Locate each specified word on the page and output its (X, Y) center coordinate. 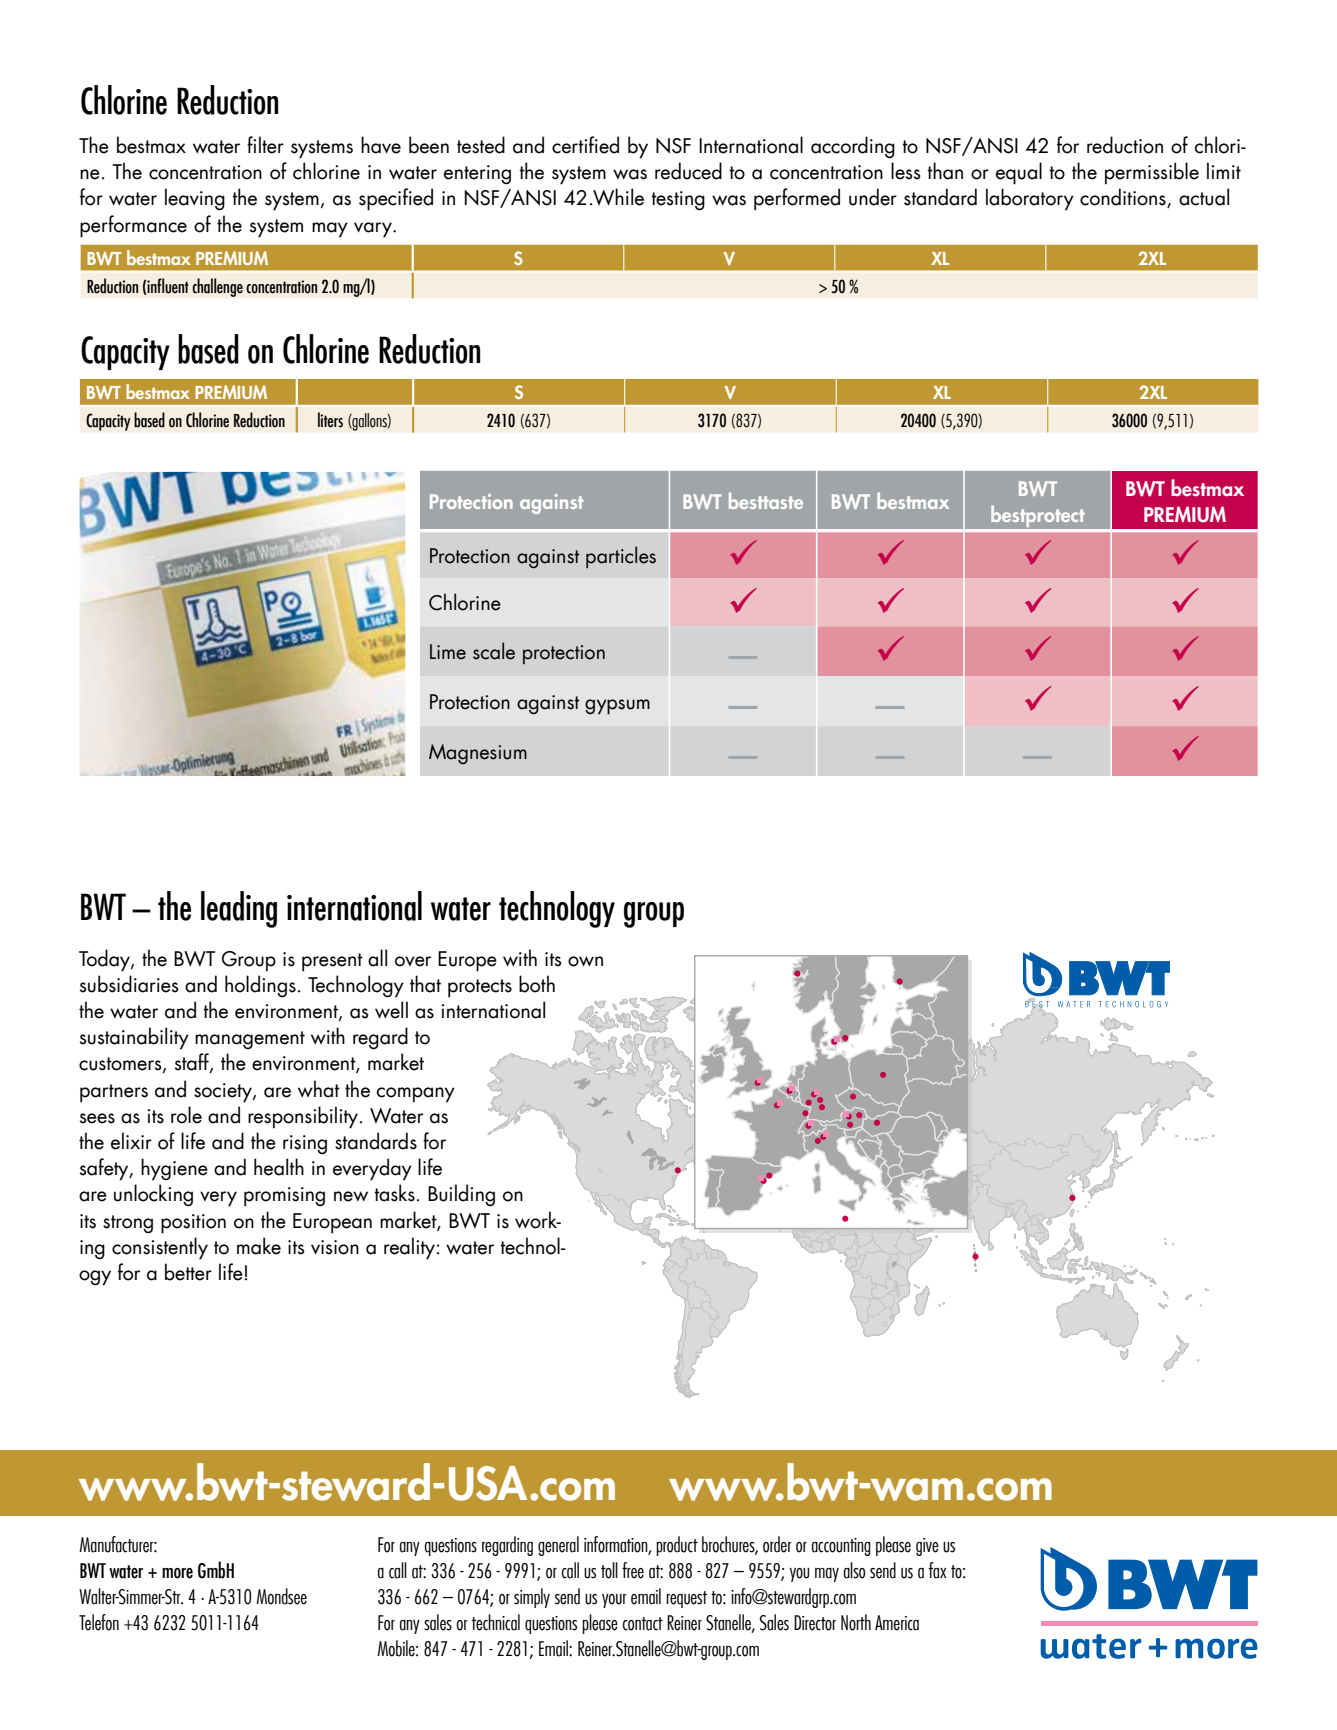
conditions (1124, 198)
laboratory (1030, 199)
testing (678, 201)
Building (461, 1195)
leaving (195, 199)
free (633, 1570)
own (585, 961)
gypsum (617, 707)
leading (239, 909)
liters (330, 420)
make (259, 1246)
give (927, 1547)
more (177, 1573)
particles (621, 557)
